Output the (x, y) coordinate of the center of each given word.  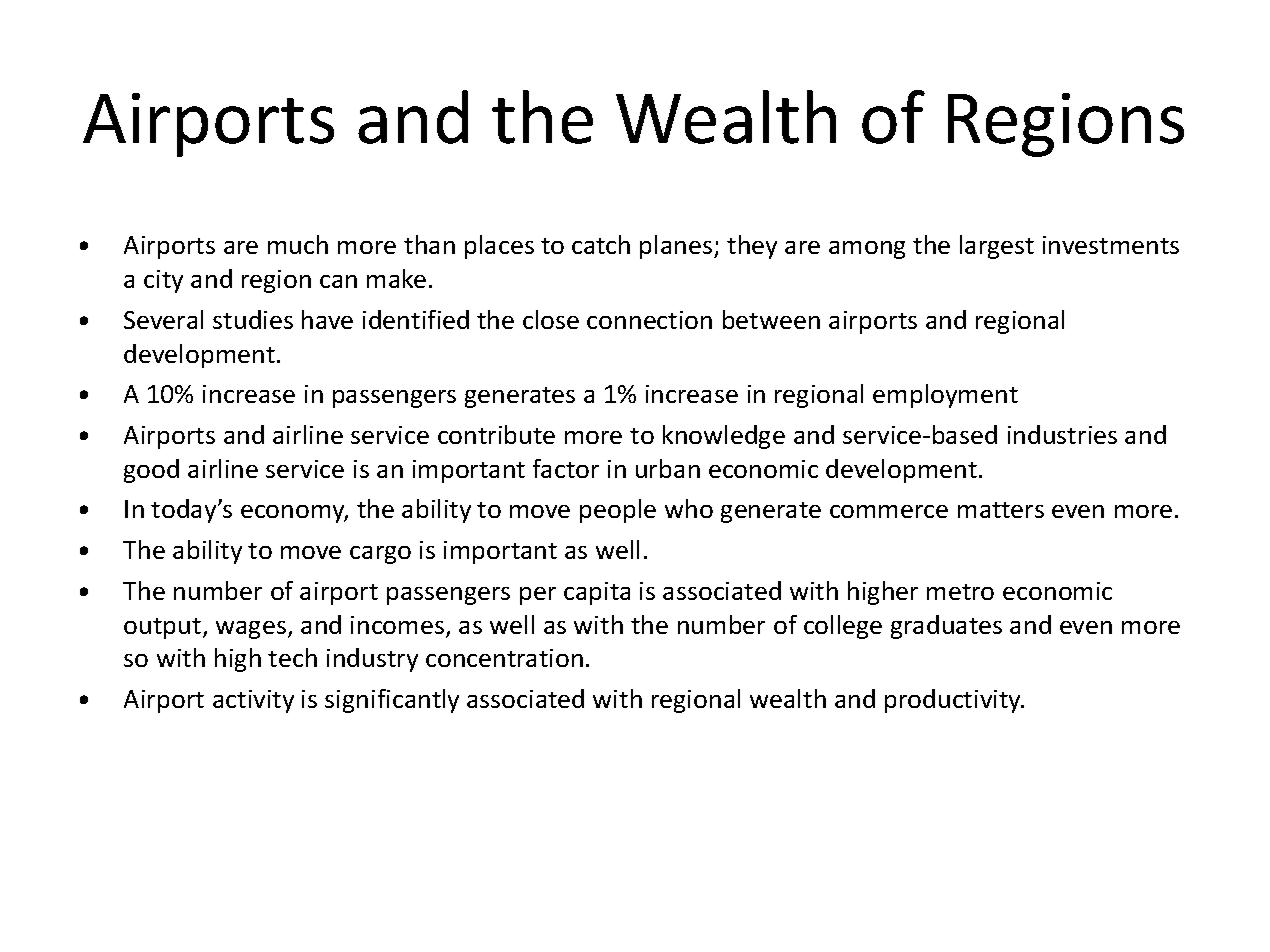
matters (1001, 510)
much (298, 244)
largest (997, 247)
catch (601, 244)
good (151, 471)
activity (253, 701)
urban (668, 468)
